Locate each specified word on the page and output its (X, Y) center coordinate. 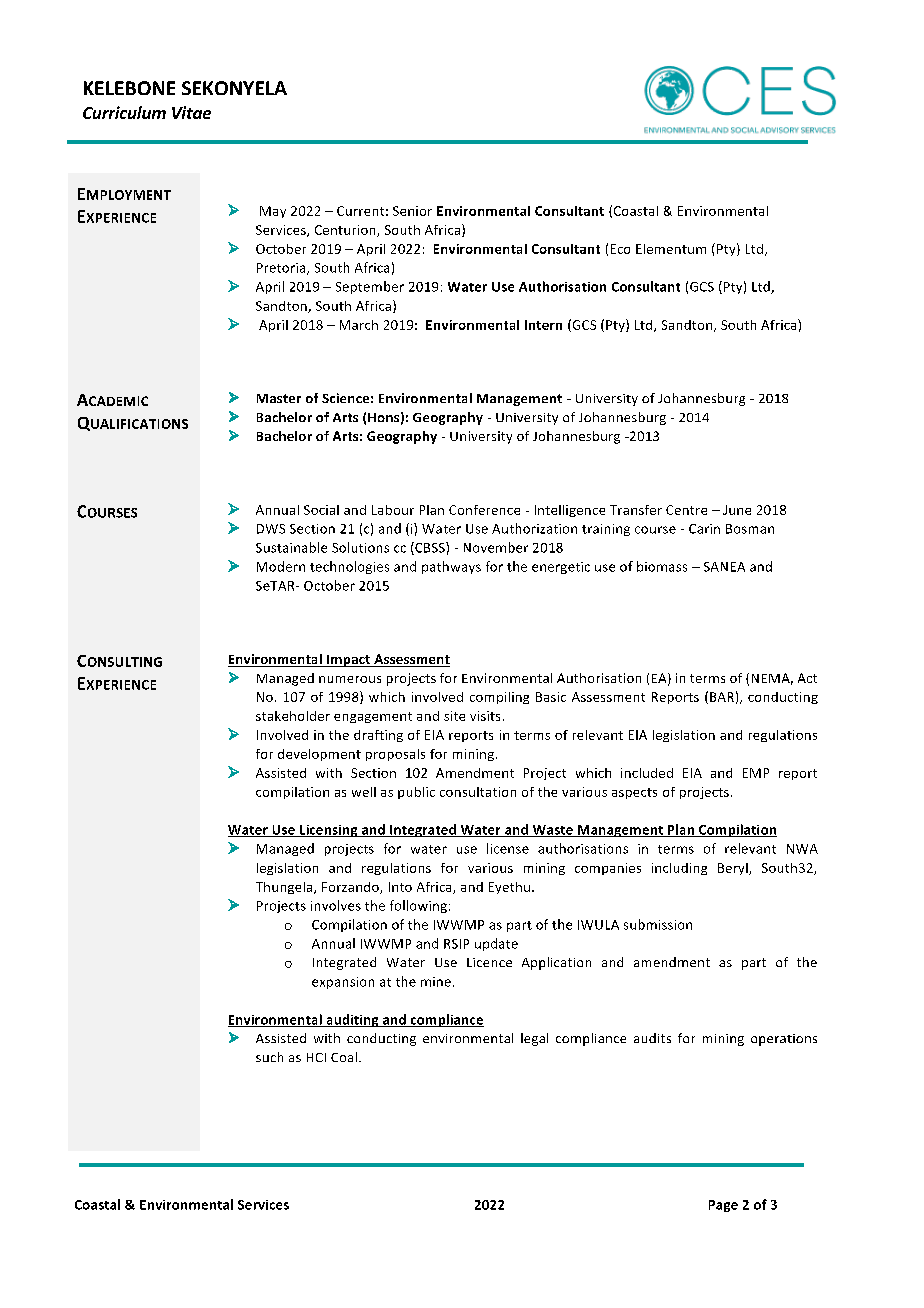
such (269, 1057)
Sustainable (291, 547)
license (508, 848)
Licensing (329, 831)
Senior (412, 211)
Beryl (734, 869)
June (737, 510)
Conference (484, 510)
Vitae (191, 112)
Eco (620, 249)
